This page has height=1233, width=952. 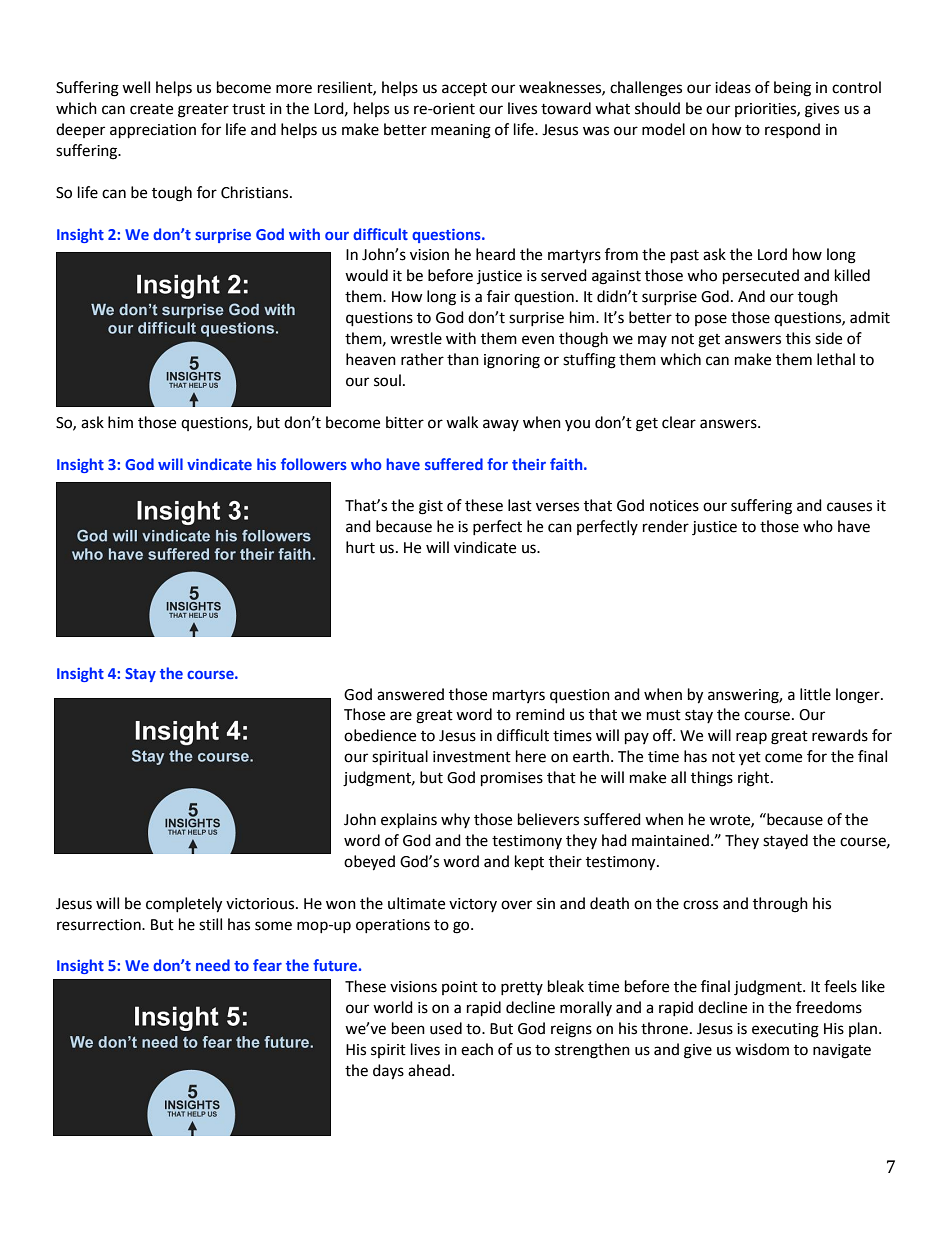 What do you see at coordinates (751, 738) in the page?
I see `reap` at bounding box center [751, 738].
